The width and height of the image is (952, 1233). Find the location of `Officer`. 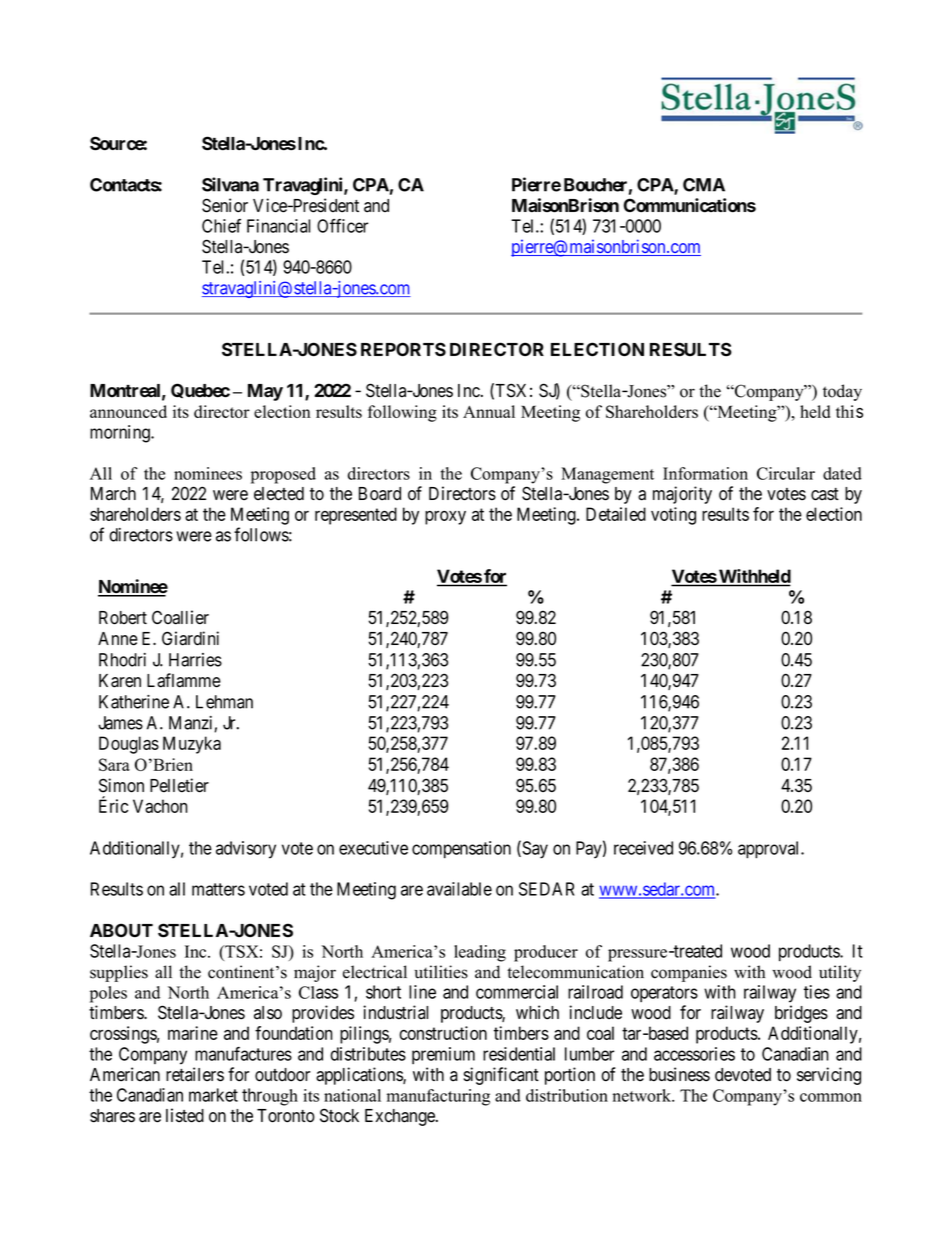

Officer is located at coordinates (342, 226).
